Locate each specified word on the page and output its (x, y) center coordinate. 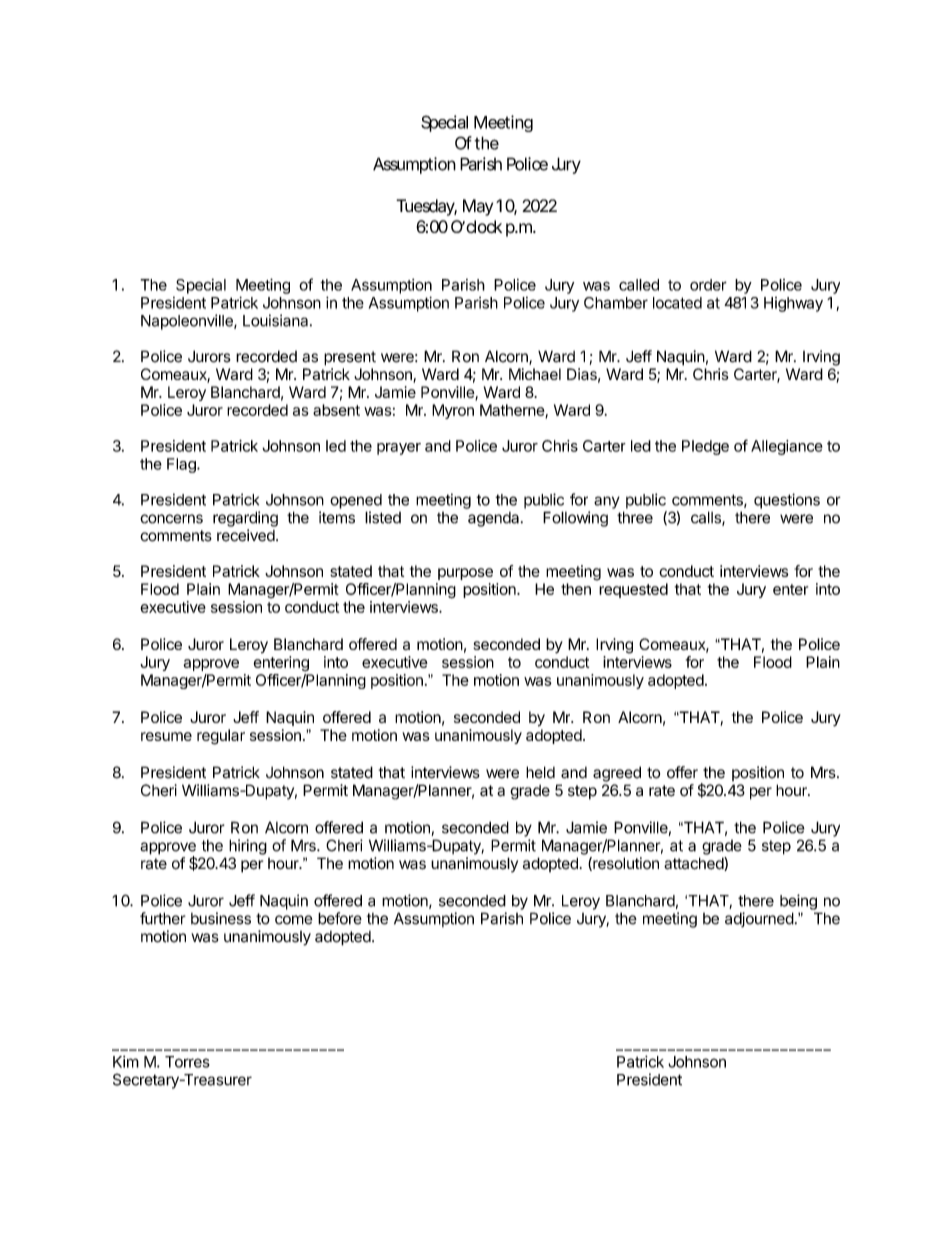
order (708, 285)
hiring (248, 847)
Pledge (705, 447)
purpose (465, 574)
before (340, 918)
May (478, 207)
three (635, 517)
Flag (182, 465)
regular (221, 737)
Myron (453, 411)
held (540, 772)
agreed (617, 774)
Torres (187, 1062)
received (246, 535)
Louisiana (277, 320)
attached (694, 864)
